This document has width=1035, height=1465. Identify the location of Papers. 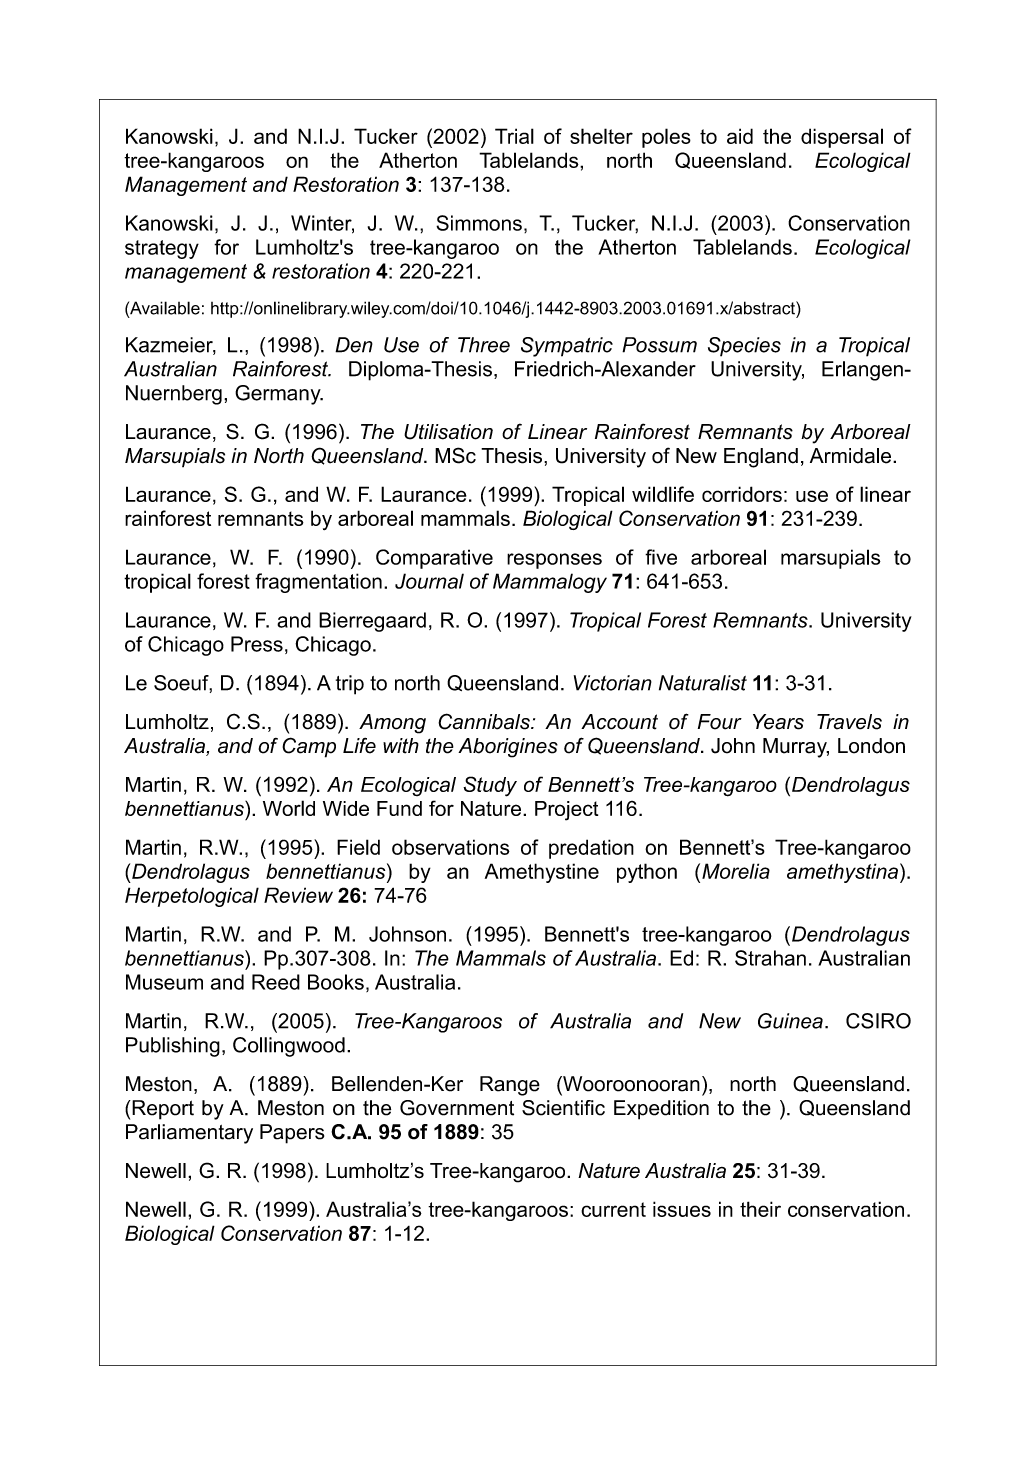
(292, 1134).
